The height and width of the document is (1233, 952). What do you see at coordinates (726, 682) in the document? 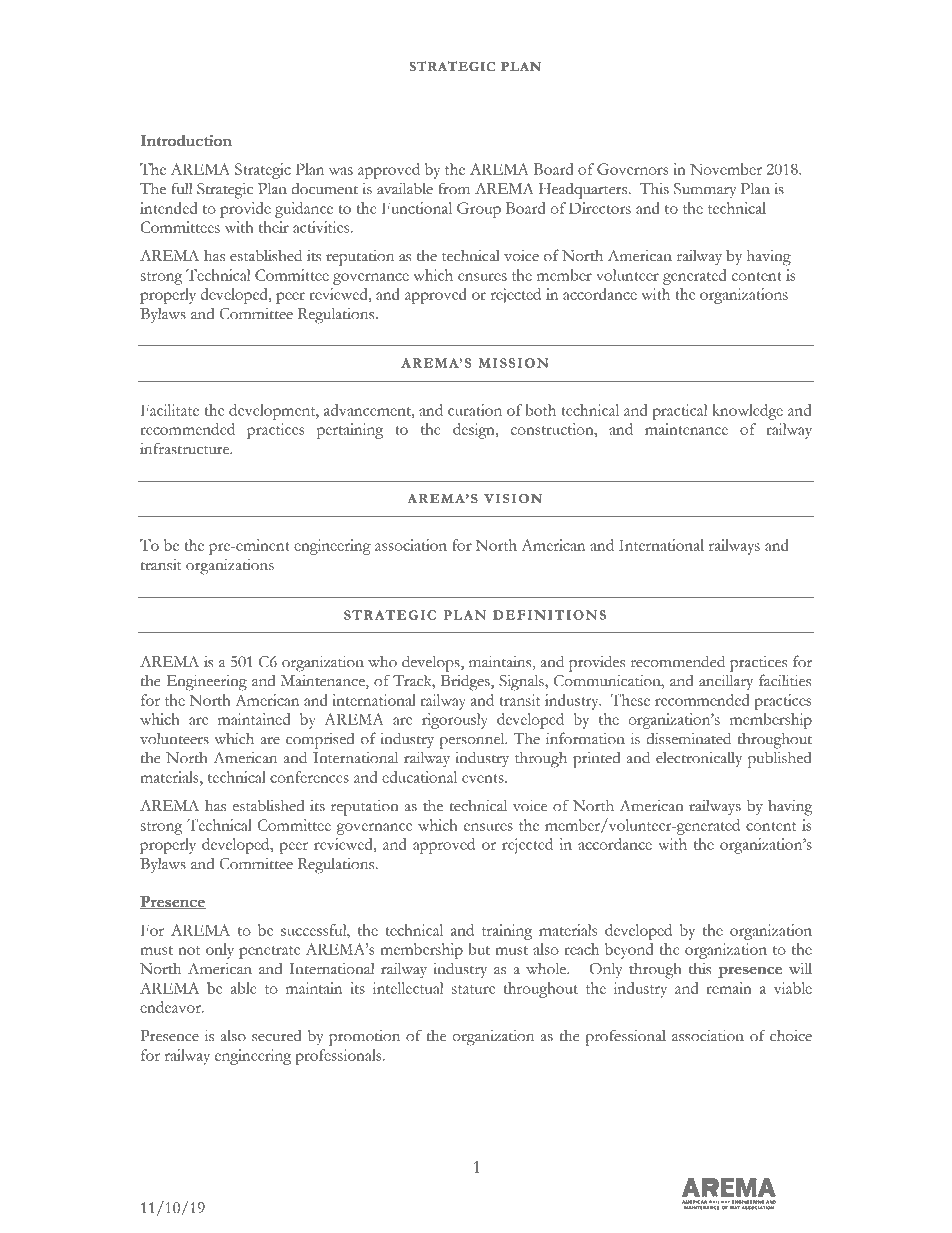
I see `ancillary` at bounding box center [726, 682].
